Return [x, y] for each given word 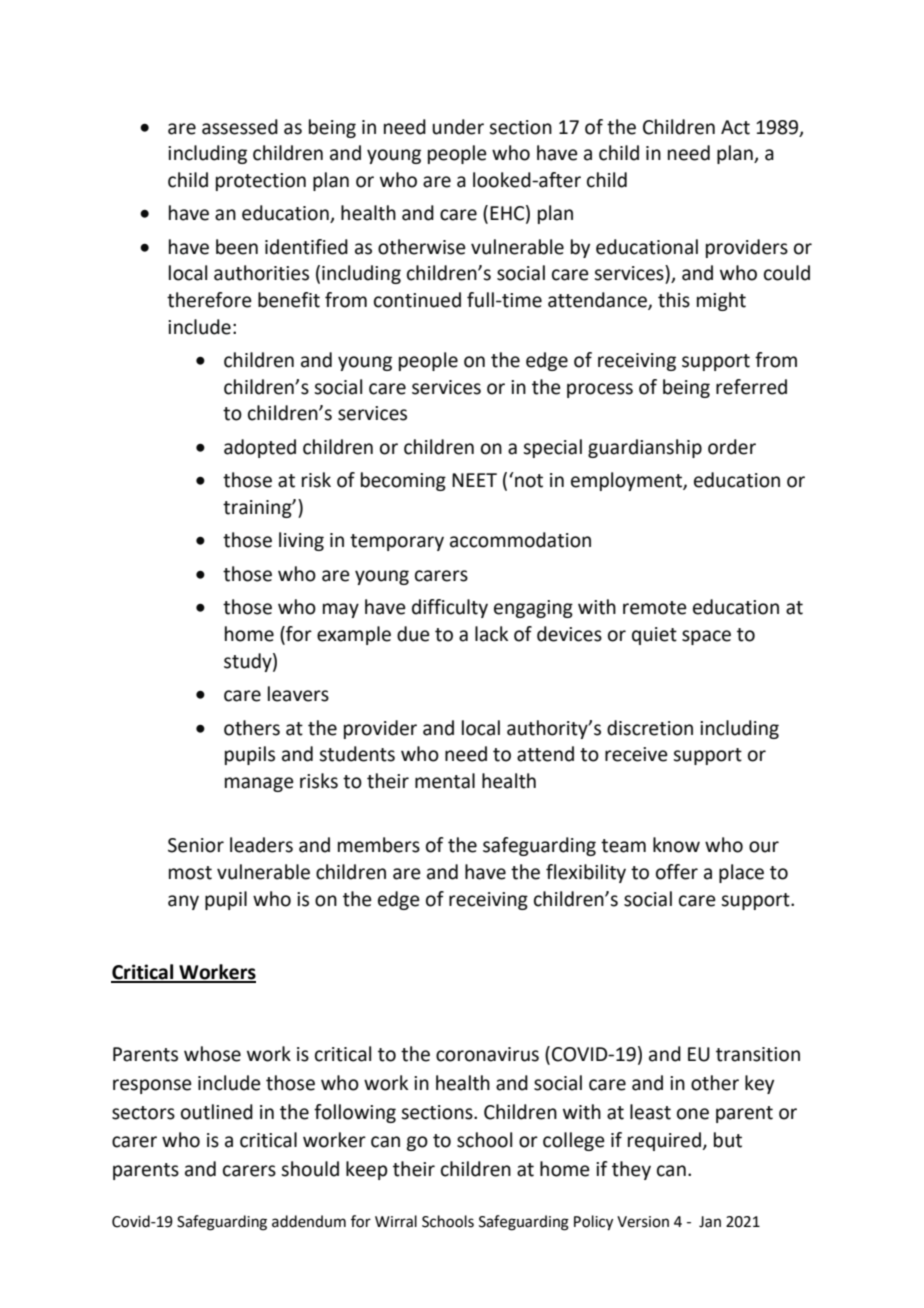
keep [367, 1170]
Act [735, 127]
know [676, 845]
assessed [240, 127]
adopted [260, 448]
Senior [196, 845]
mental [445, 781]
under [458, 127]
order [732, 447]
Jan [710, 1222]
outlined [217, 1112]
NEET [474, 480]
